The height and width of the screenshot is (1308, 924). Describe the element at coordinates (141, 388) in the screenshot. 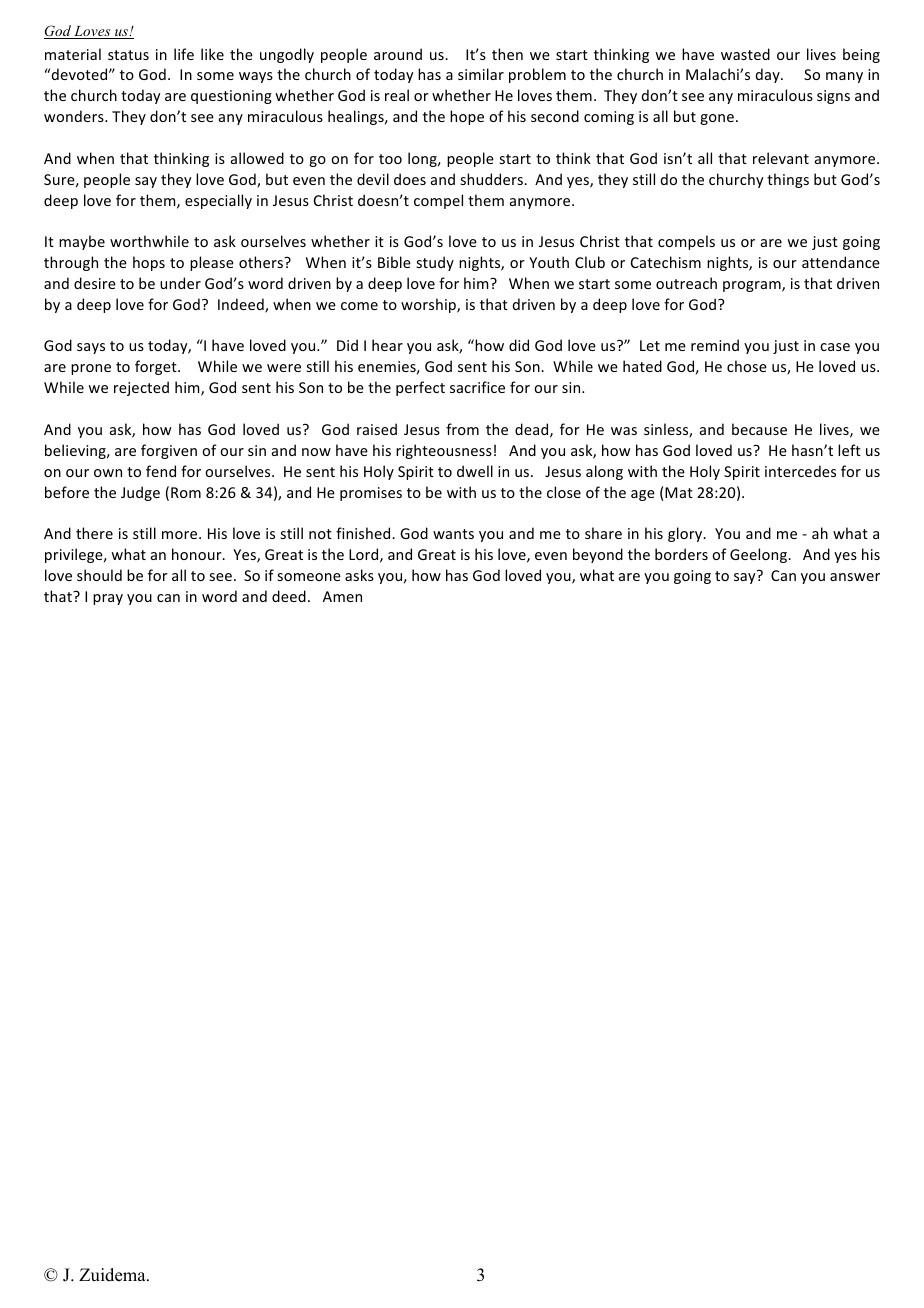

I see `rejected` at that location.
